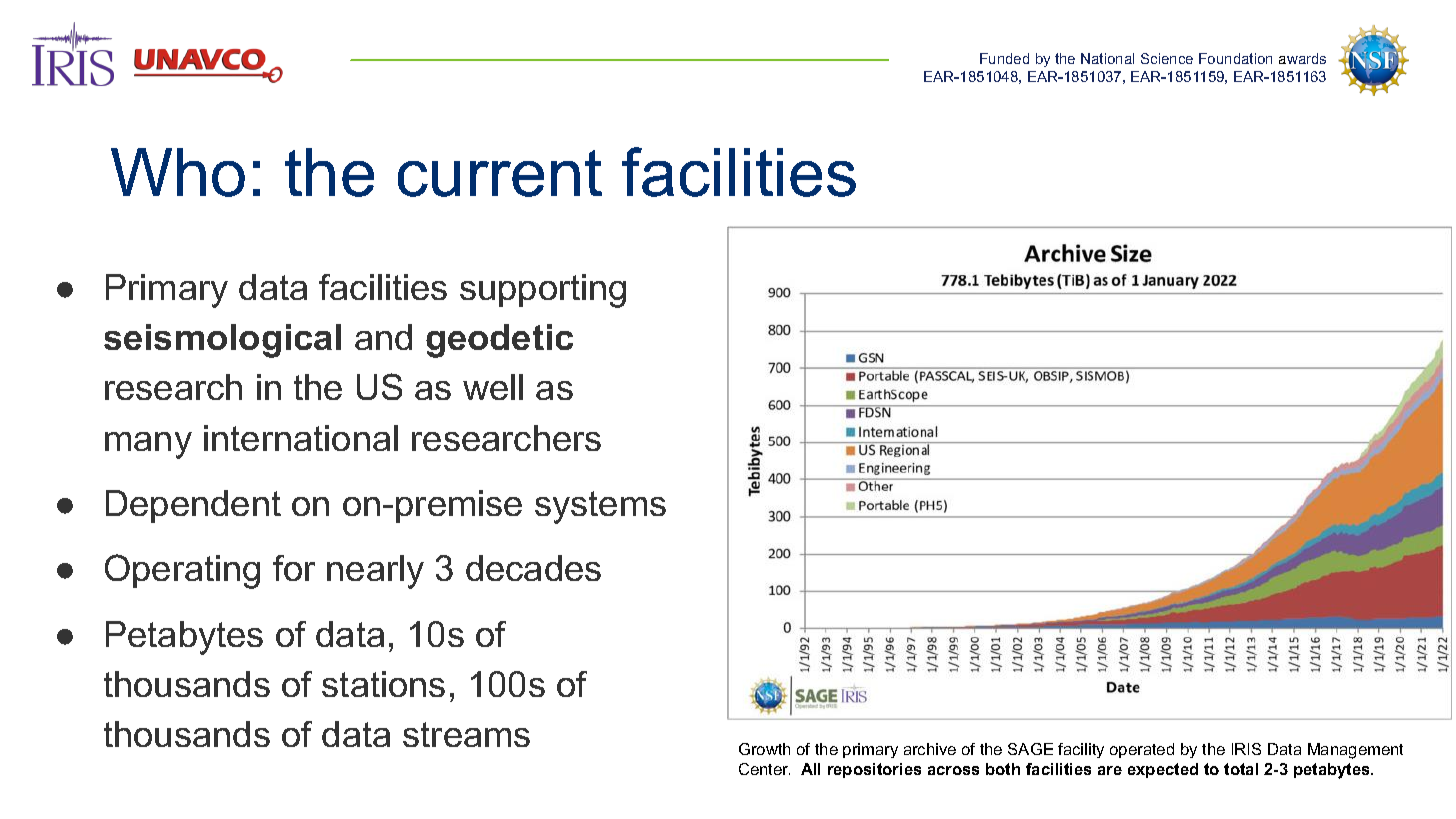 Image resolution: width=1456 pixels, height=819 pixels. I want to click on Growth, so click(764, 749).
